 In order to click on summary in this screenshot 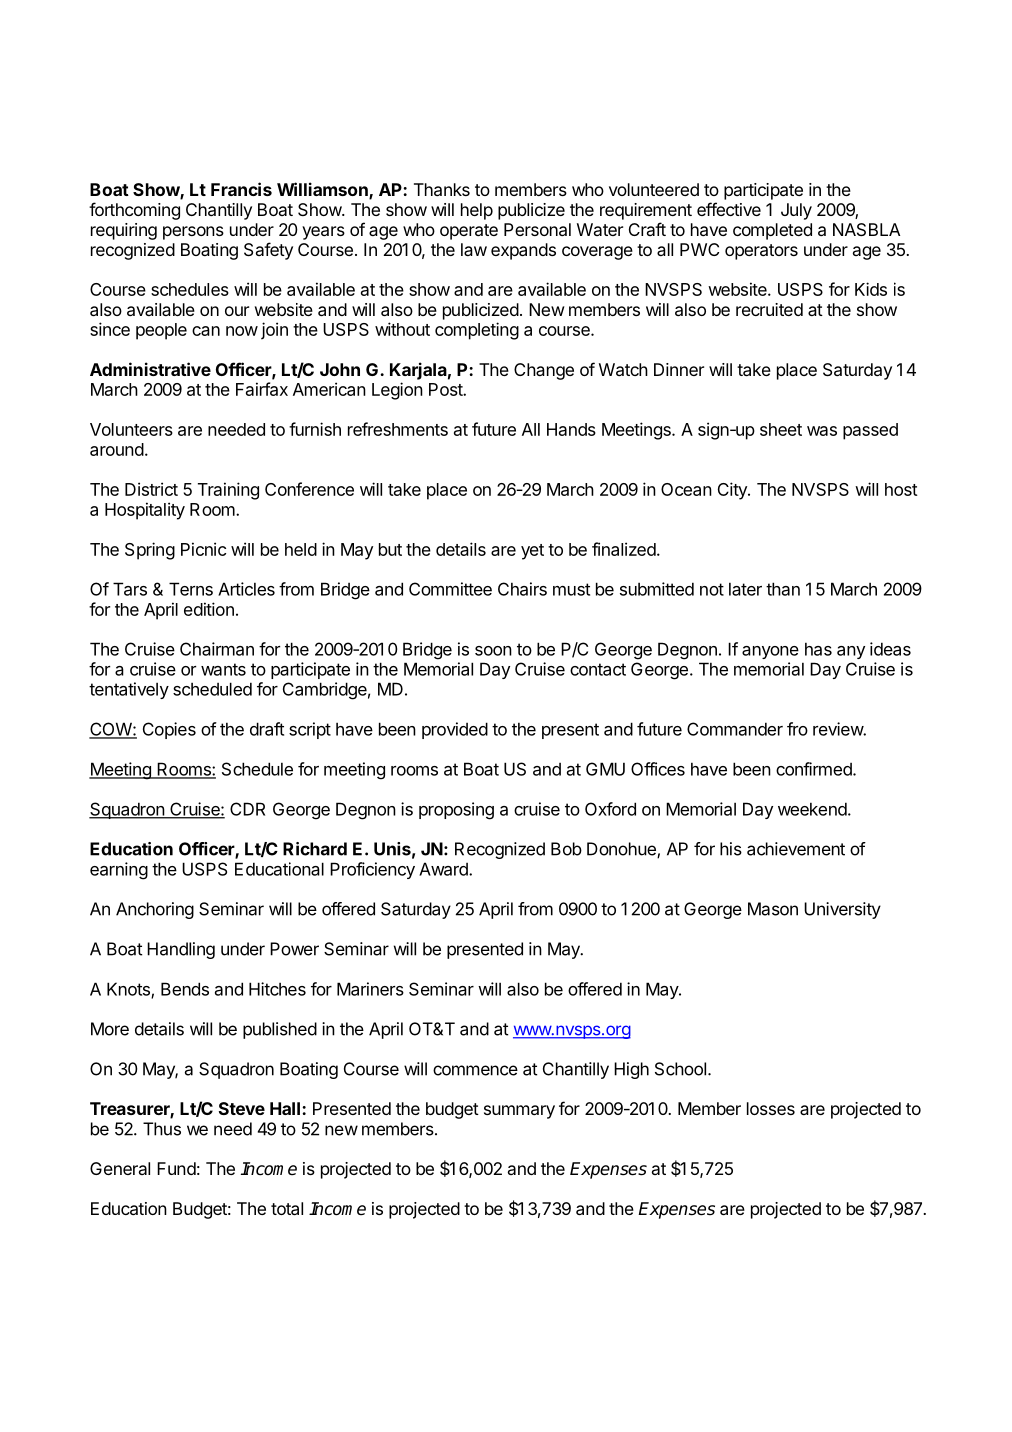, I will do `click(519, 1112)`.
